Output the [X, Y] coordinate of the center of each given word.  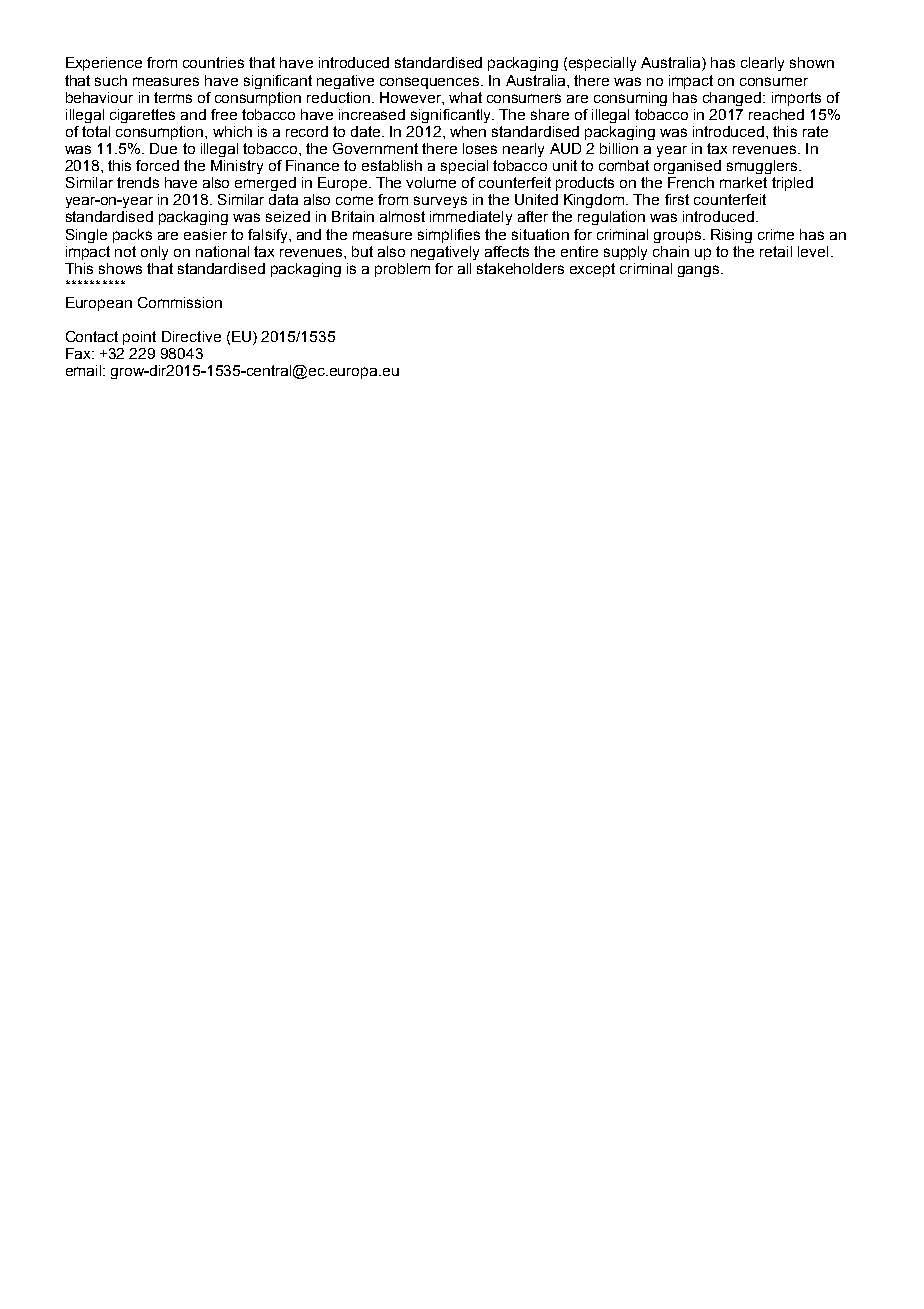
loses [480, 148]
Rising [731, 236]
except [592, 270]
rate [815, 131]
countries [213, 62]
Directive [191, 336]
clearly [762, 64]
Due [163, 148]
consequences [431, 83]
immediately [471, 218]
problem [402, 270]
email [85, 370]
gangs [700, 271]
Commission [180, 302]
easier [205, 234]
